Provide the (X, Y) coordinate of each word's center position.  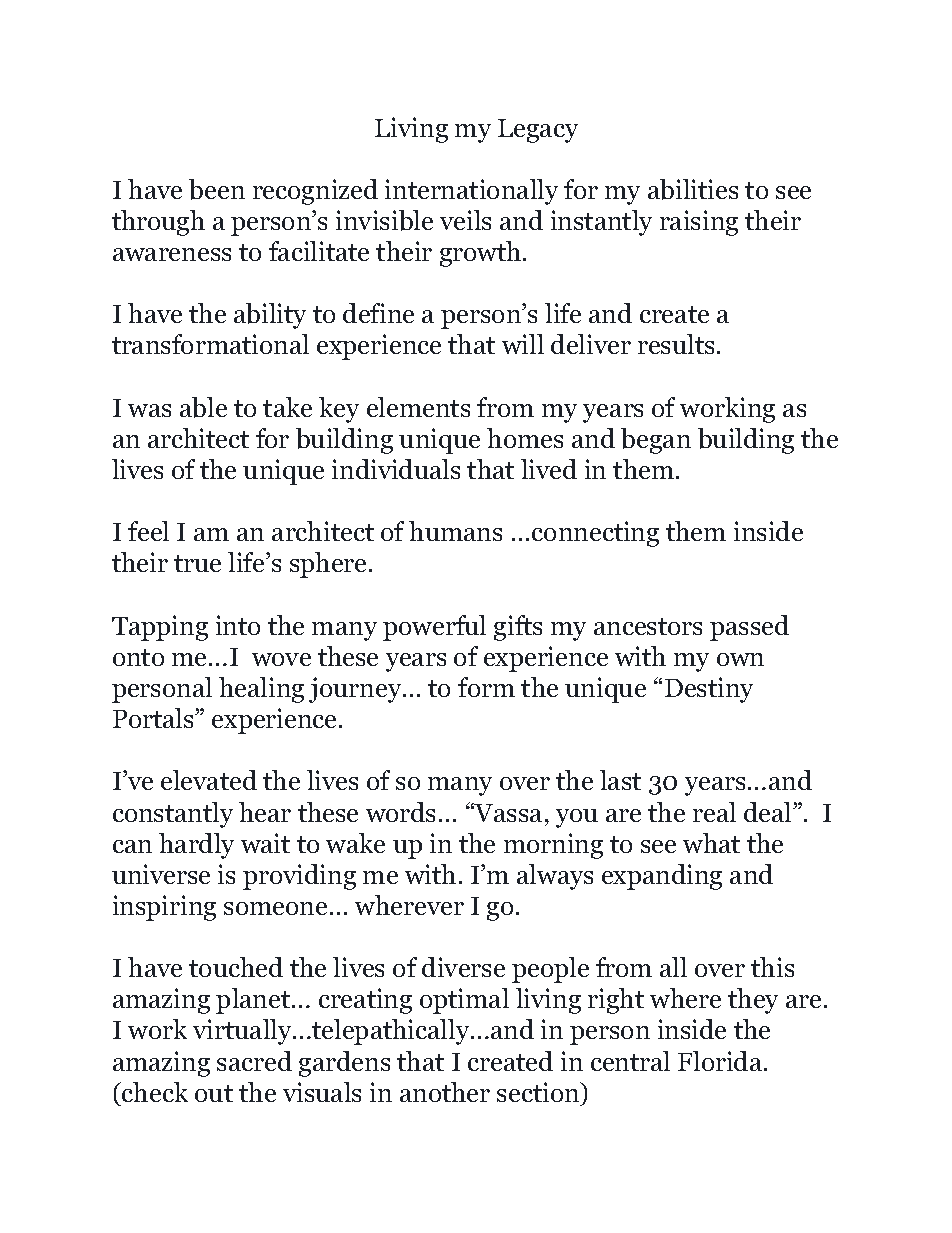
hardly (196, 846)
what (711, 843)
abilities (693, 189)
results (676, 344)
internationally (471, 192)
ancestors (648, 626)
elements (418, 407)
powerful (434, 628)
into (238, 625)
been (217, 189)
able (203, 407)
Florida (721, 1061)
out (214, 1093)
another (445, 1092)
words (400, 812)
